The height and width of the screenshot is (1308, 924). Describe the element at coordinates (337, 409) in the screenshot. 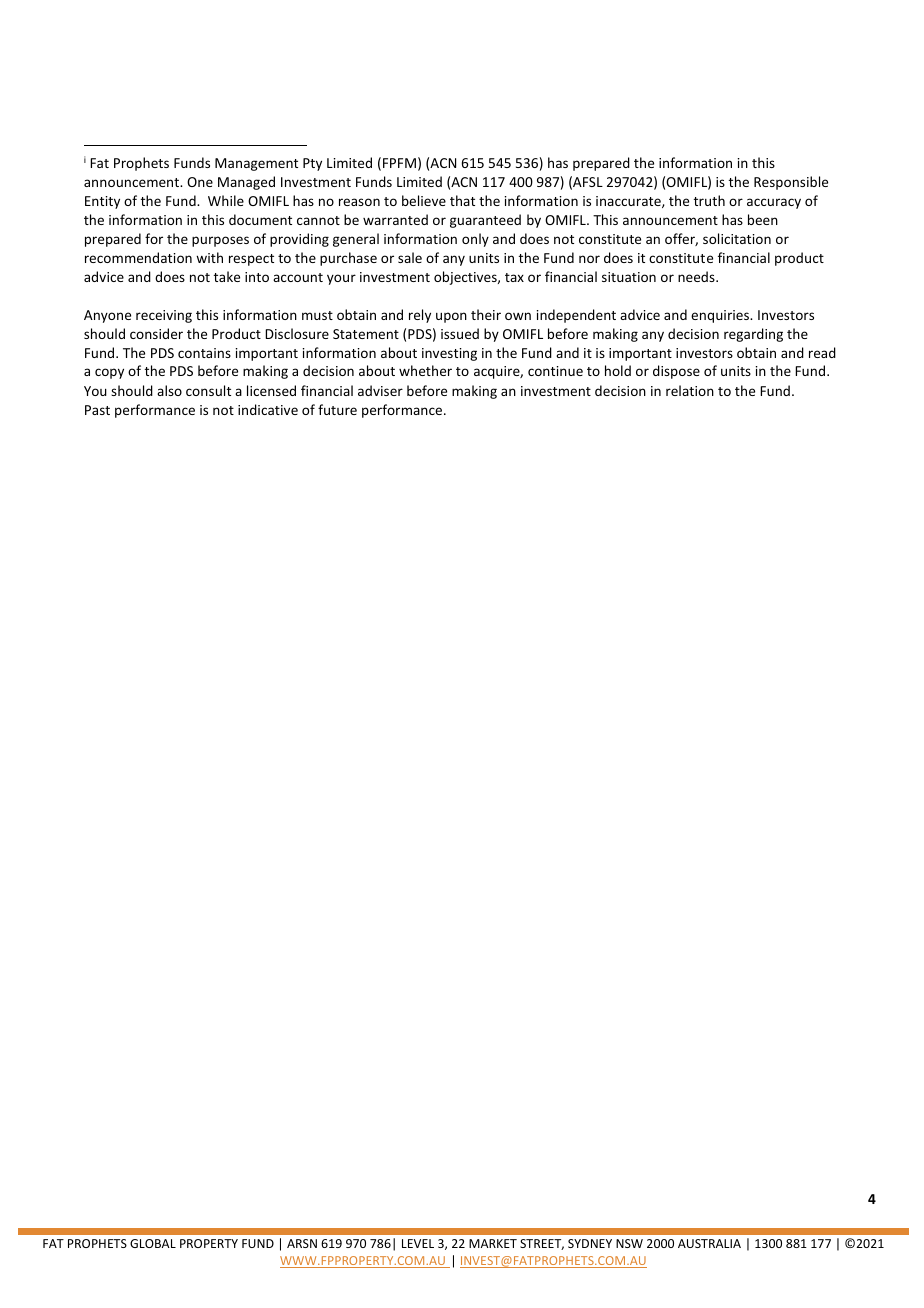

I see `future` at that location.
